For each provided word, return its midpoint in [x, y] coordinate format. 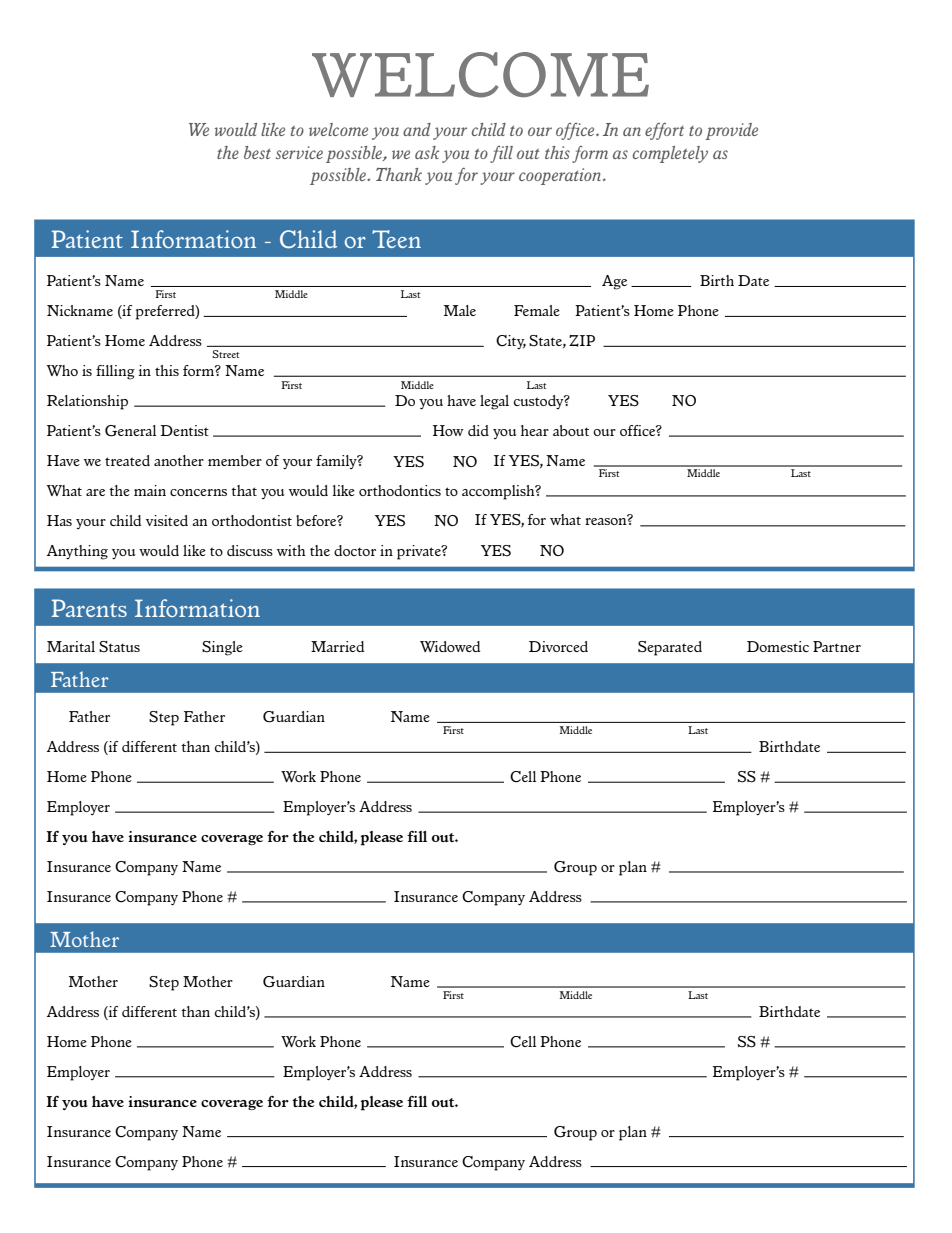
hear [535, 430]
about [571, 430]
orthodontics [400, 490]
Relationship [87, 402]
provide [731, 131]
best [257, 152]
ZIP [582, 341]
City [511, 342]
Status [119, 647]
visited [167, 520]
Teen [396, 239]
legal [494, 402]
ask [427, 152]
